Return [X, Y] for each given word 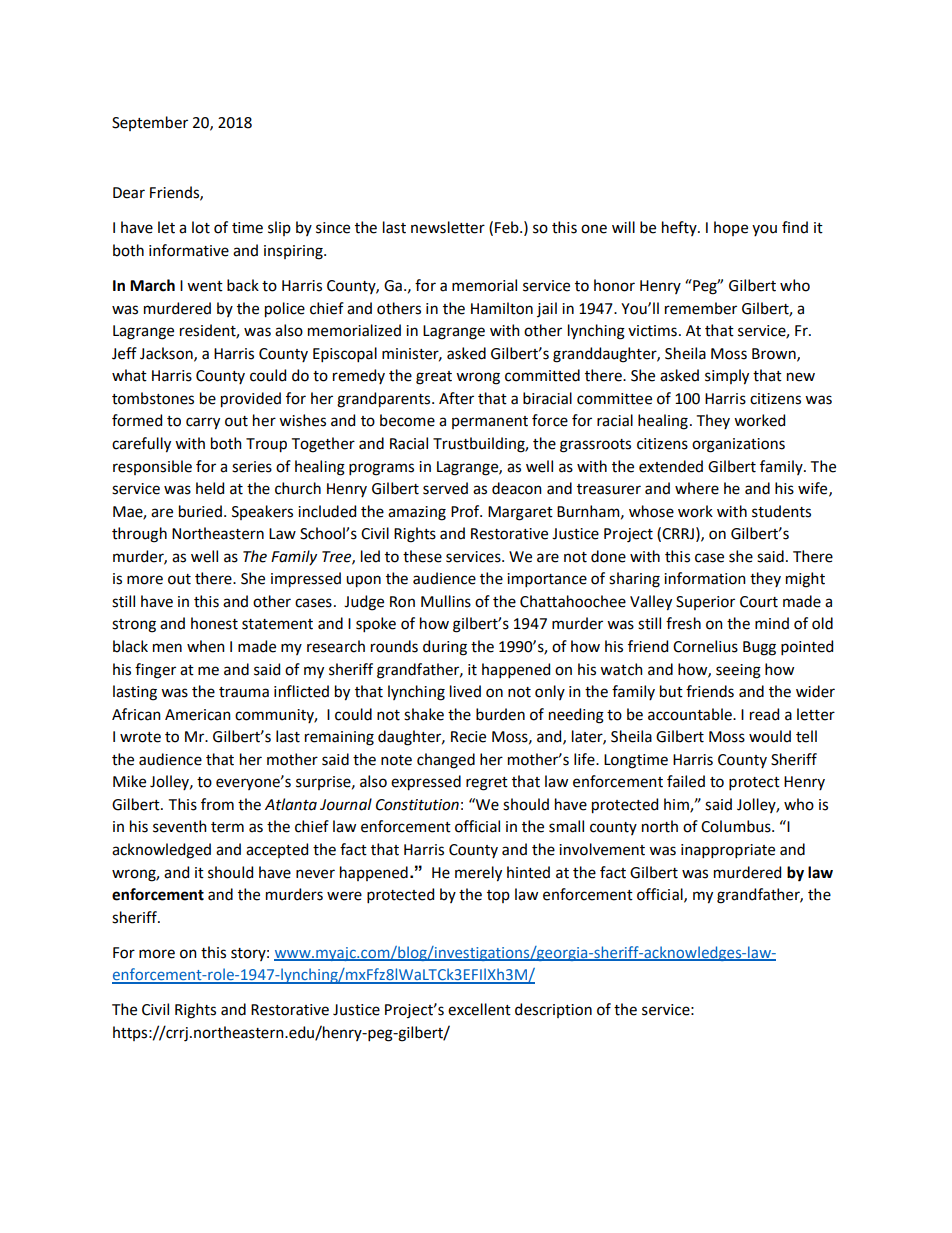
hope [731, 228]
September [150, 123]
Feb [508, 227]
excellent [479, 1009]
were [344, 896]
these [422, 556]
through [139, 535]
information [705, 578]
